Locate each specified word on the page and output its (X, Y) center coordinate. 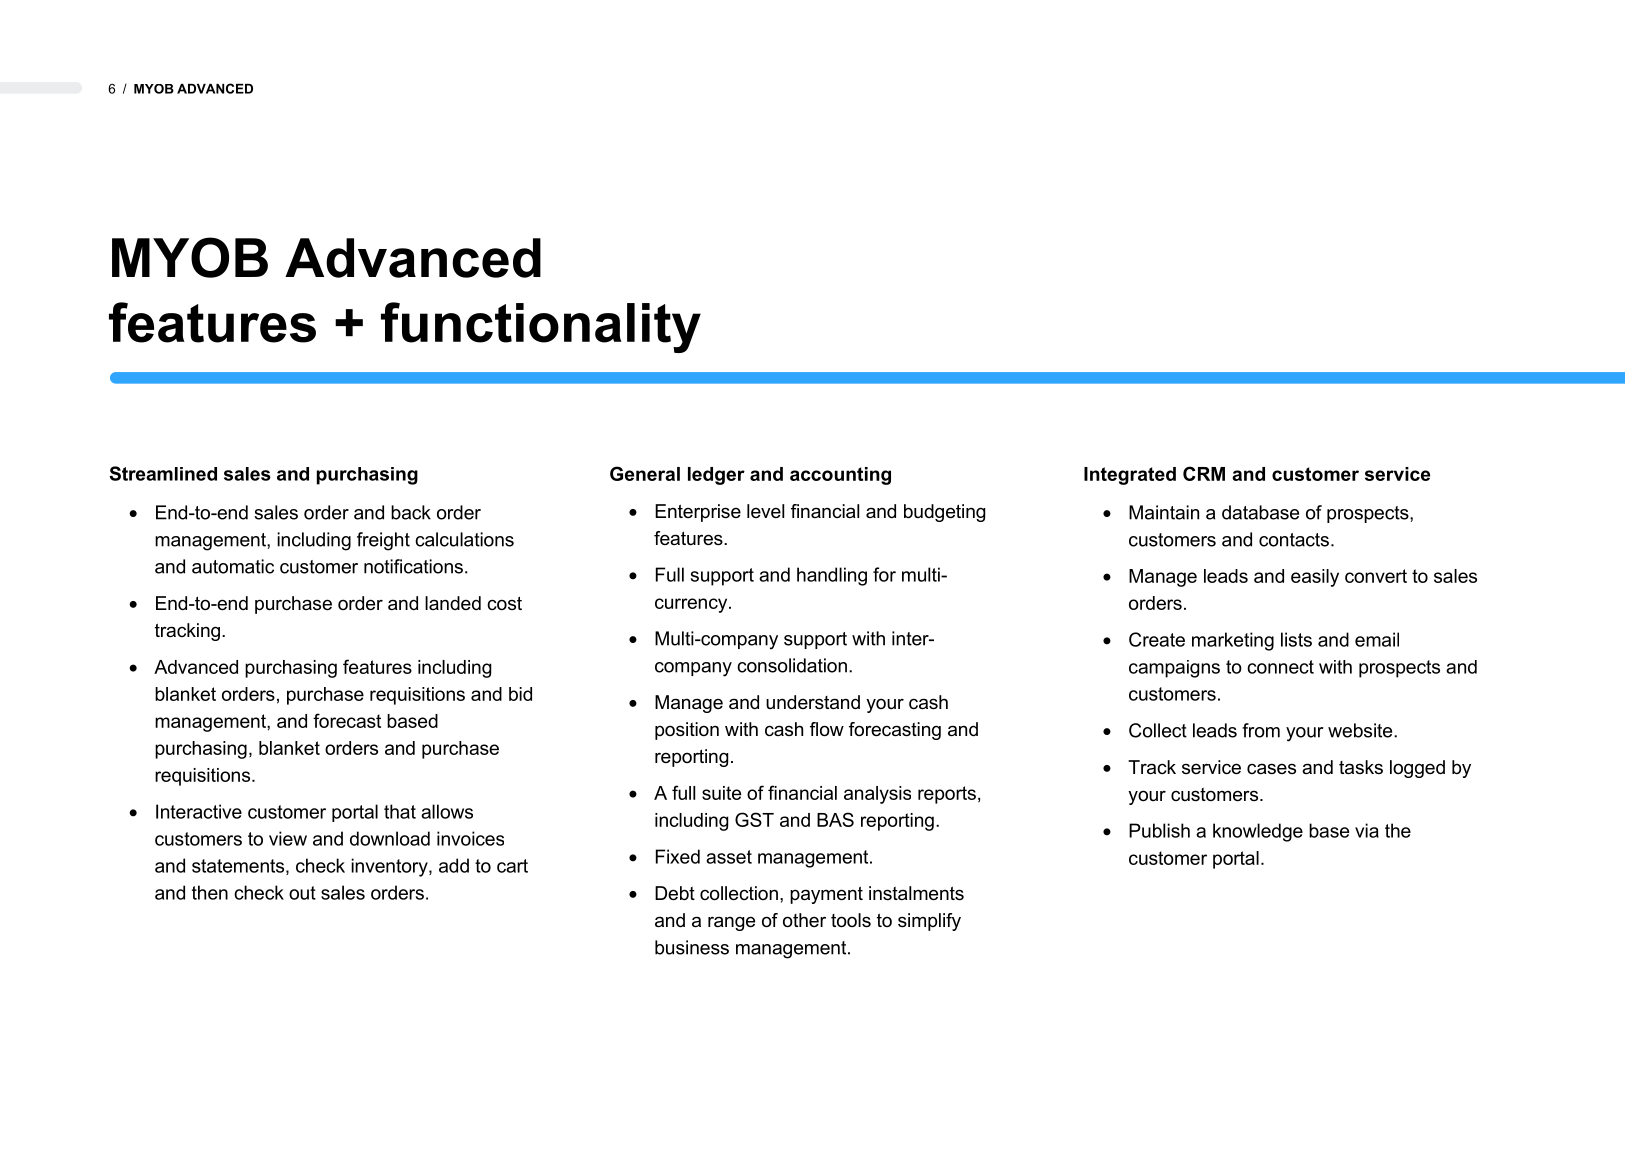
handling (832, 576)
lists (1296, 639)
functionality (541, 327)
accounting (840, 476)
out (302, 893)
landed (453, 603)
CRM (1204, 473)
